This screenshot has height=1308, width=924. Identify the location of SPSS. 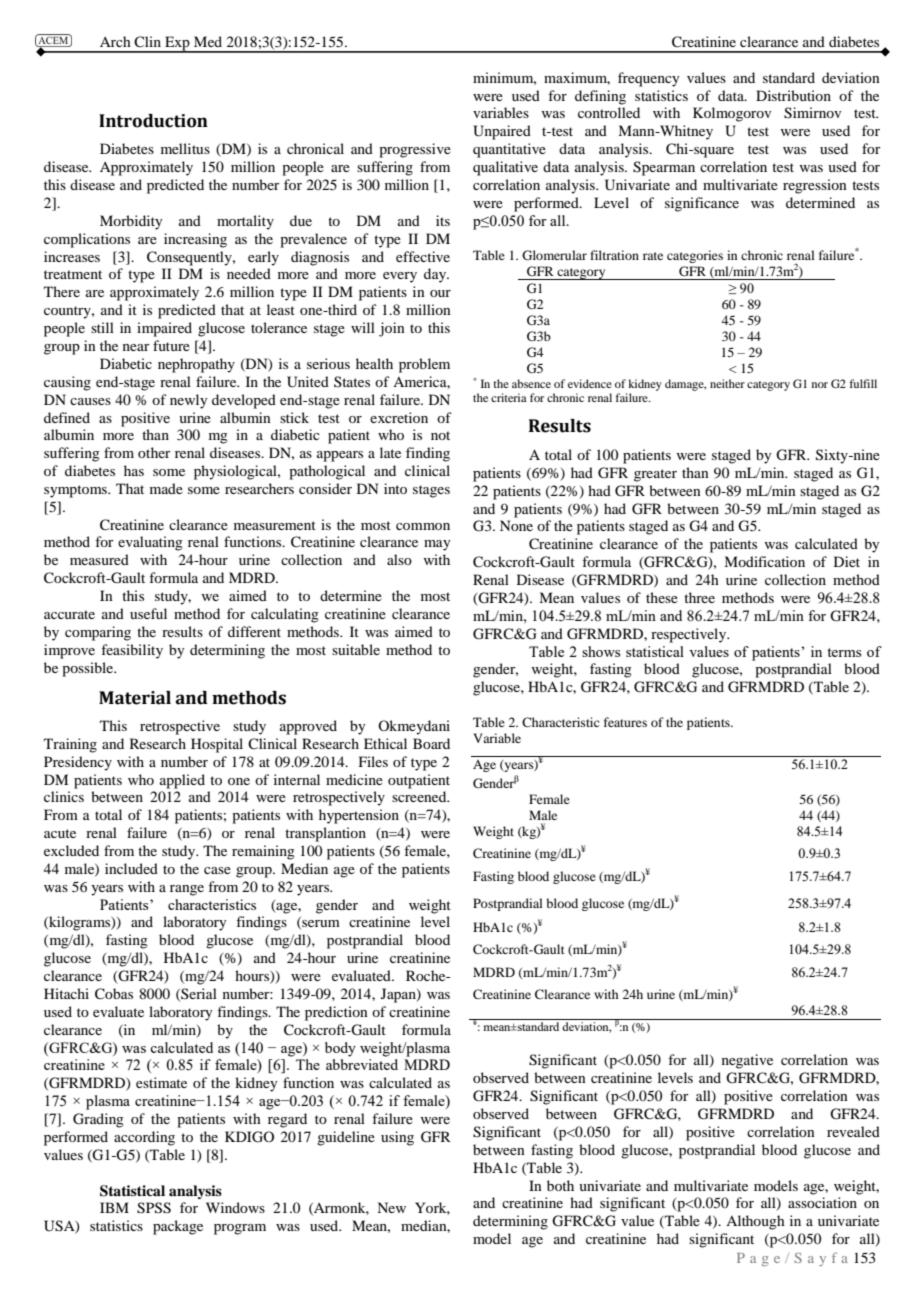
(154, 1208).
